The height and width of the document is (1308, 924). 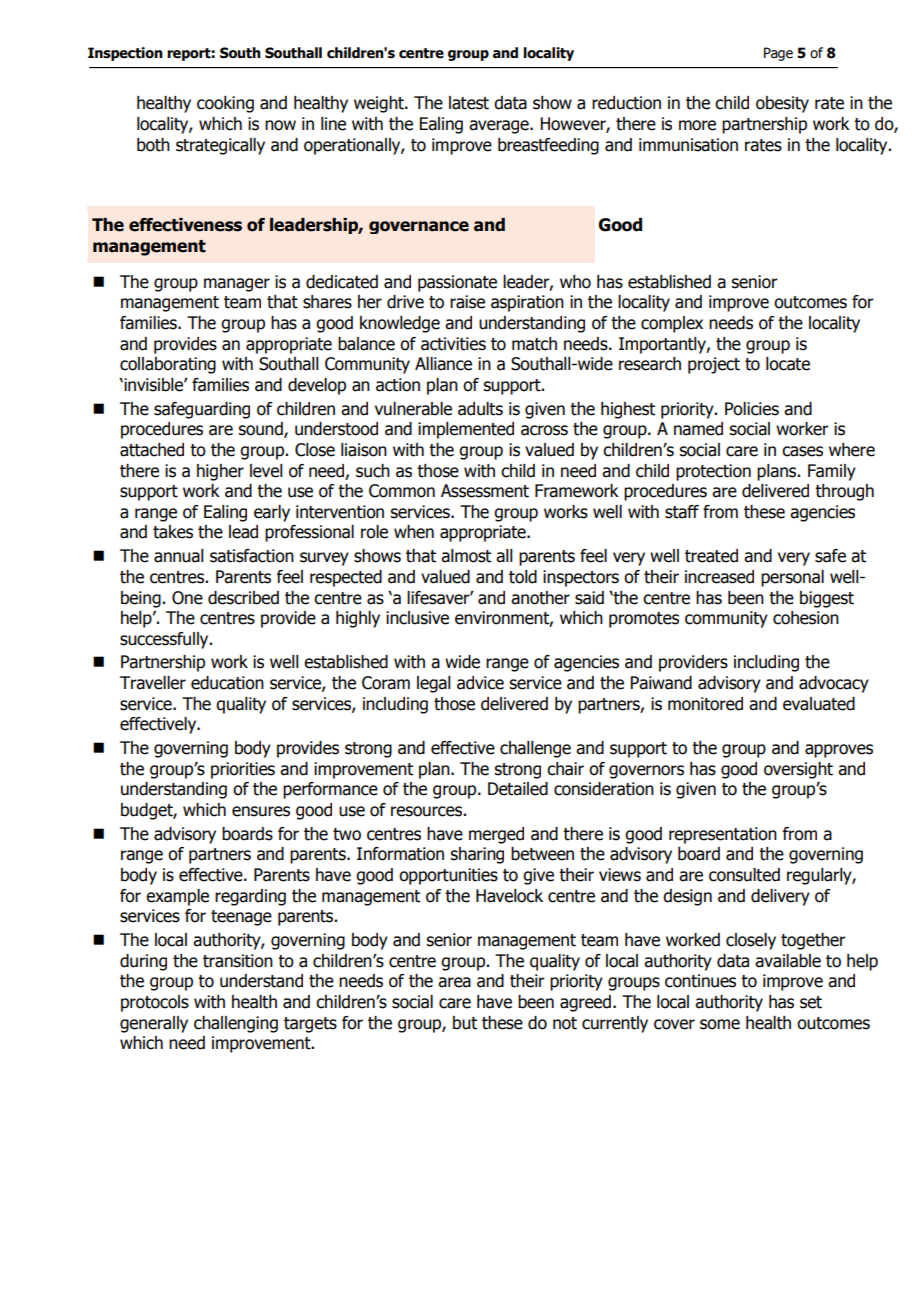 What do you see at coordinates (469, 103) in the document?
I see `latest` at bounding box center [469, 103].
